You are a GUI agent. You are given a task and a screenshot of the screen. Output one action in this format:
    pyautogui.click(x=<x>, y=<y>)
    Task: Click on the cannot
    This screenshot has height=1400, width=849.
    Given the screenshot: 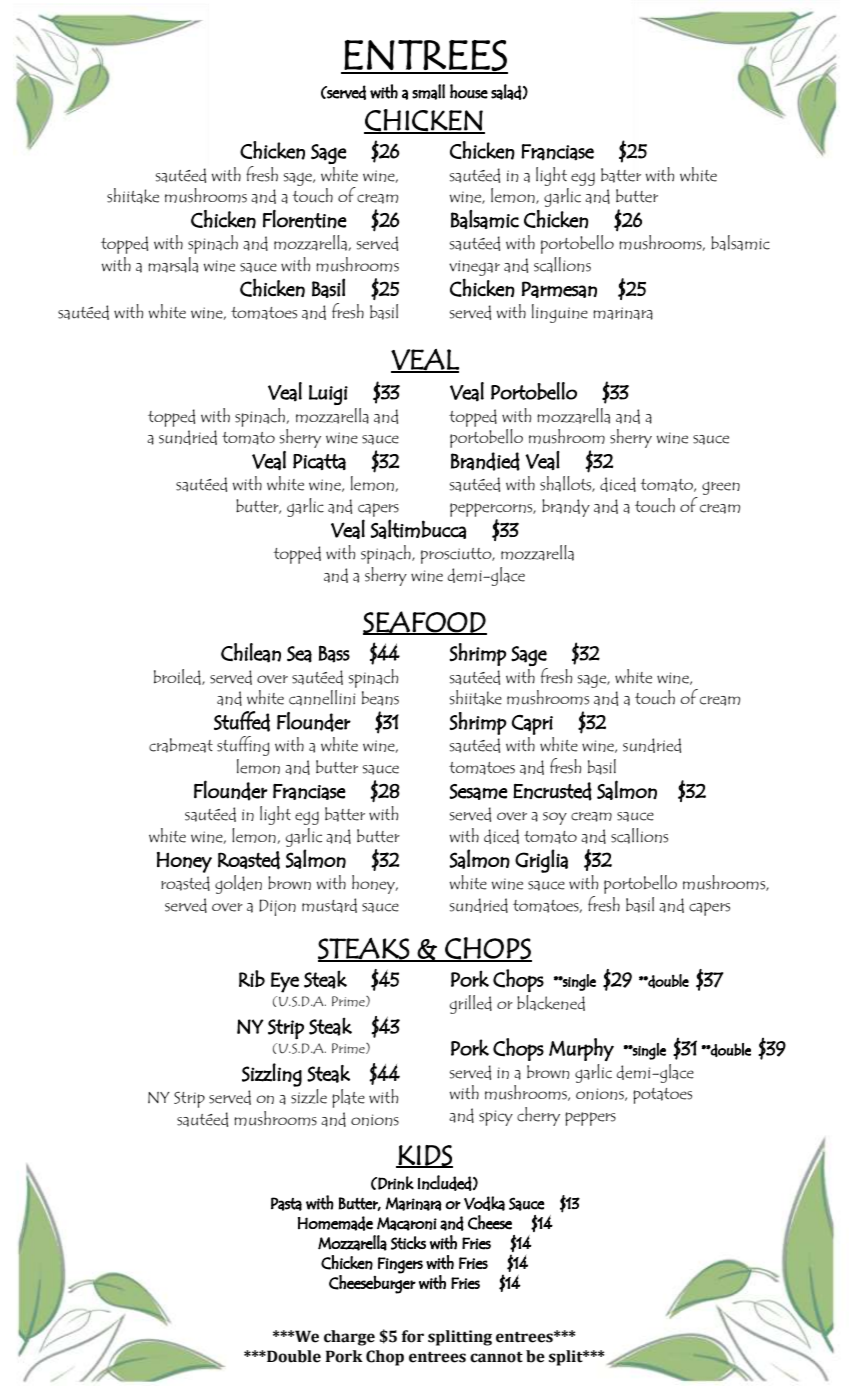 What is the action you would take?
    pyautogui.click(x=496, y=1357)
